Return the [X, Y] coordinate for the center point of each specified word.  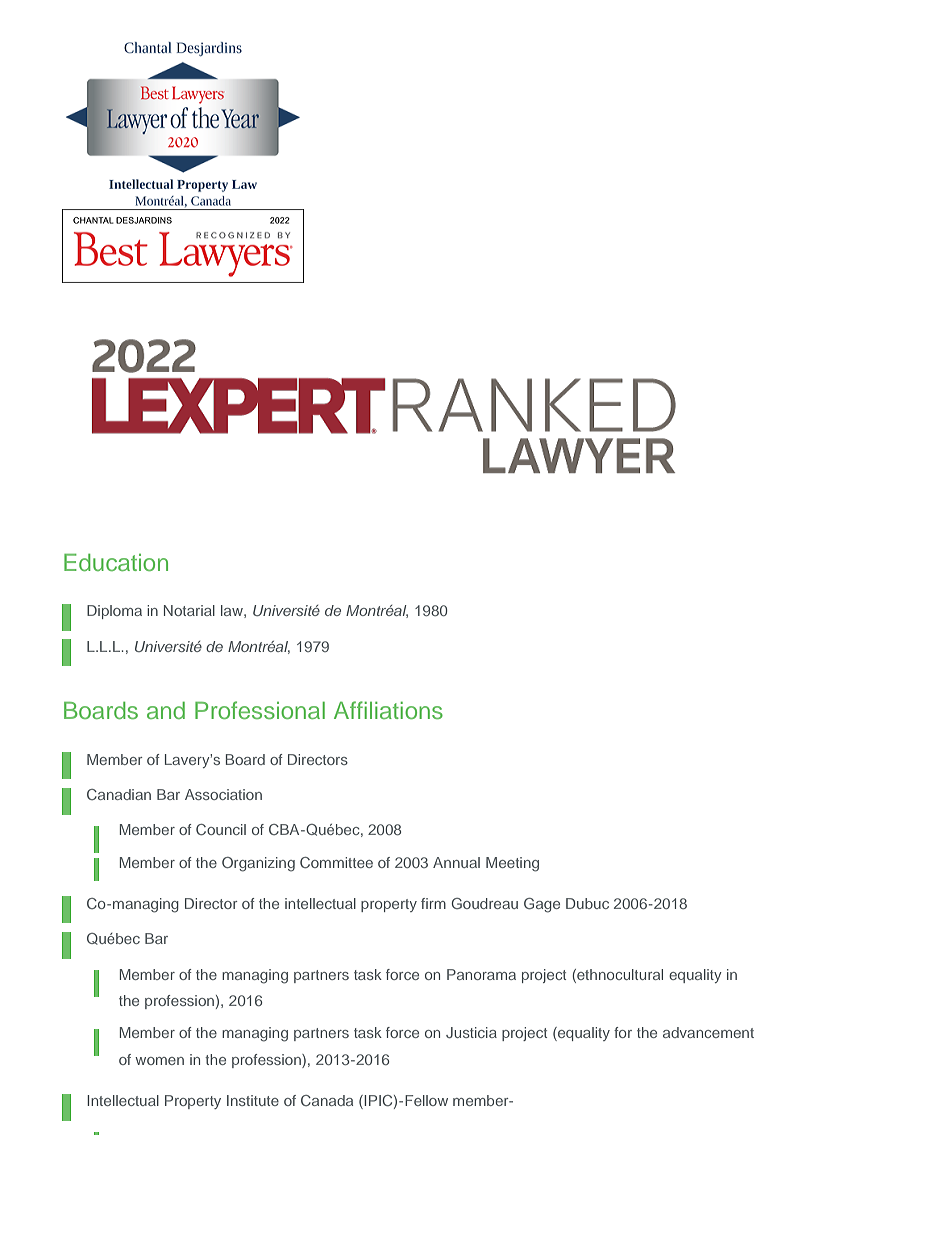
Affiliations [388, 710]
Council [221, 829]
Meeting [512, 864]
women [159, 1061]
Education [116, 562]
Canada [327, 1100]
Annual [456, 862]
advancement [708, 1032]
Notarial [189, 610]
